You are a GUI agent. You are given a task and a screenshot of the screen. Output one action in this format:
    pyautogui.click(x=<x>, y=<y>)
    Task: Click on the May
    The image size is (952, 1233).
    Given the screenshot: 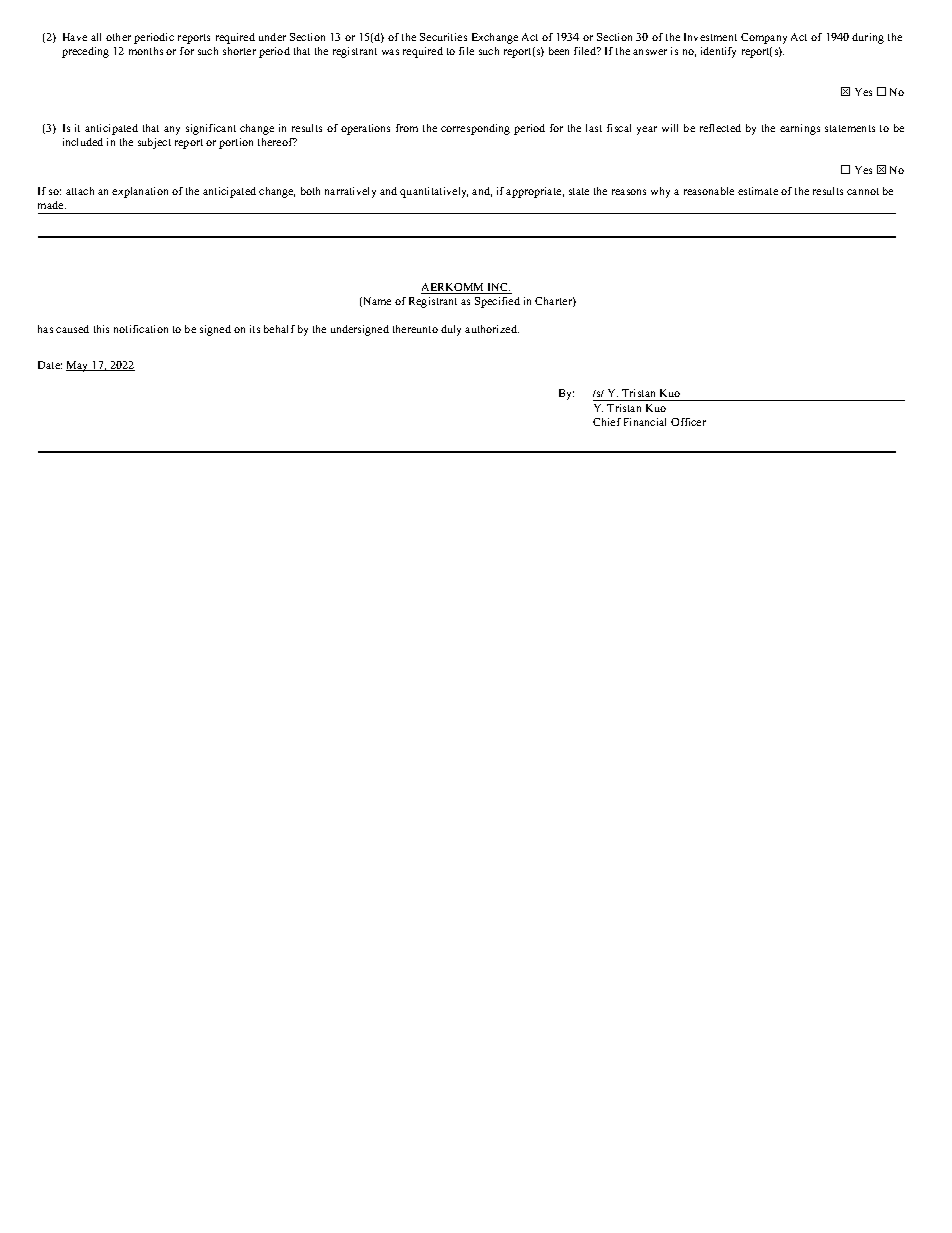 What is the action you would take?
    pyautogui.click(x=78, y=366)
